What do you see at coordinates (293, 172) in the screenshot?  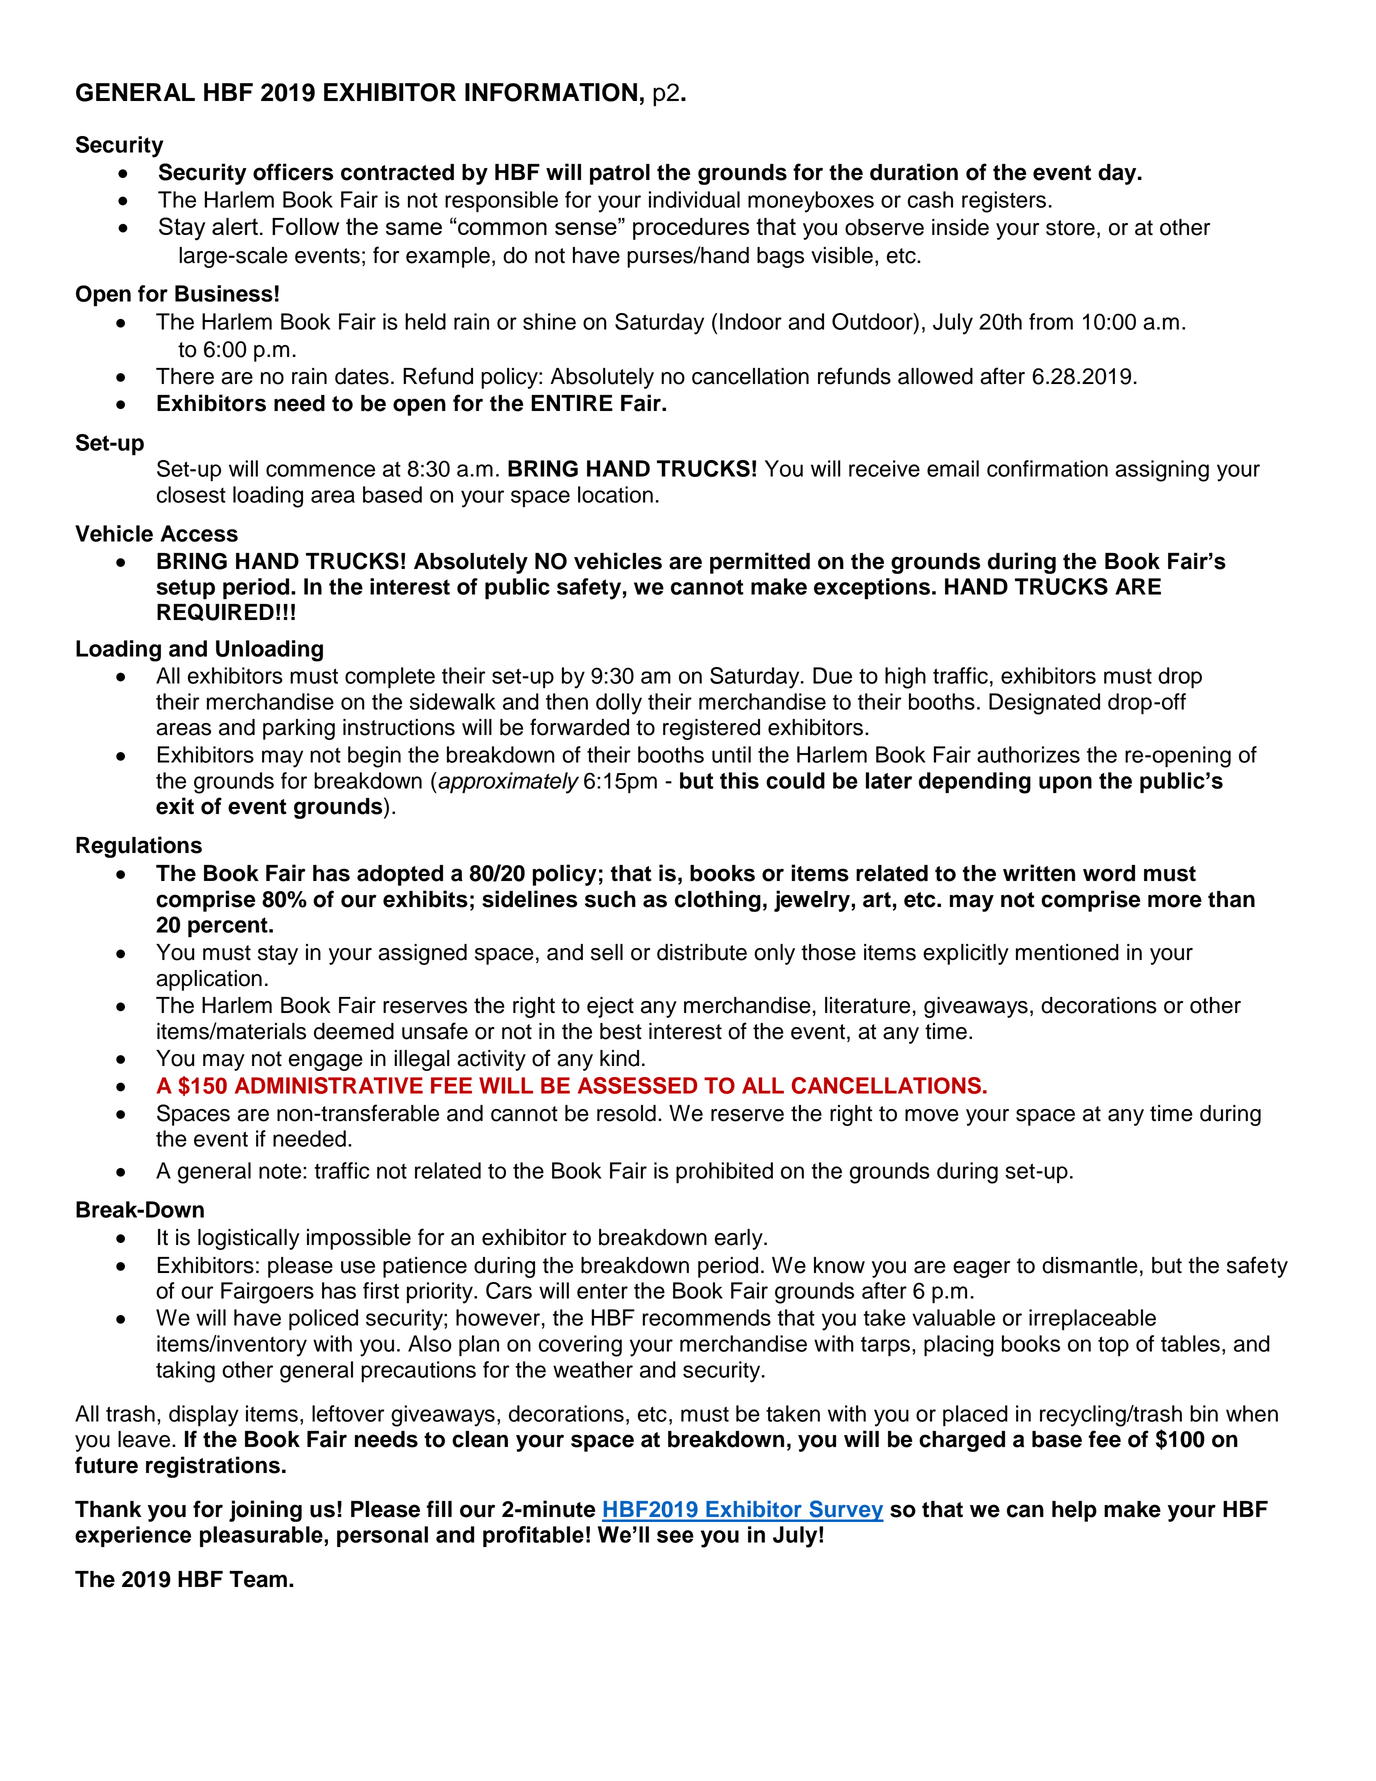 I see `officers` at bounding box center [293, 172].
